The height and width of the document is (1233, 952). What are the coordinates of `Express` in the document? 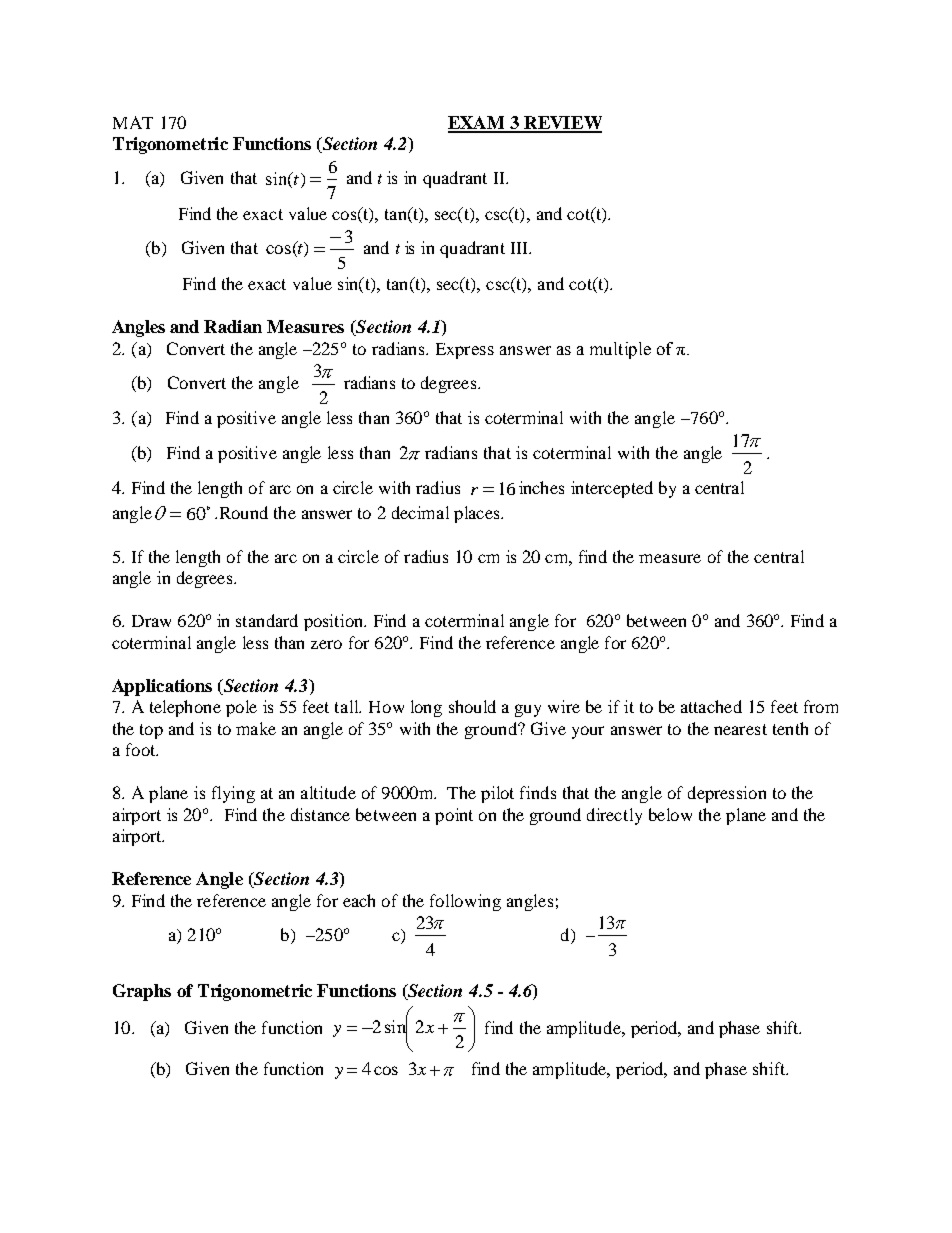 It's located at (465, 351).
